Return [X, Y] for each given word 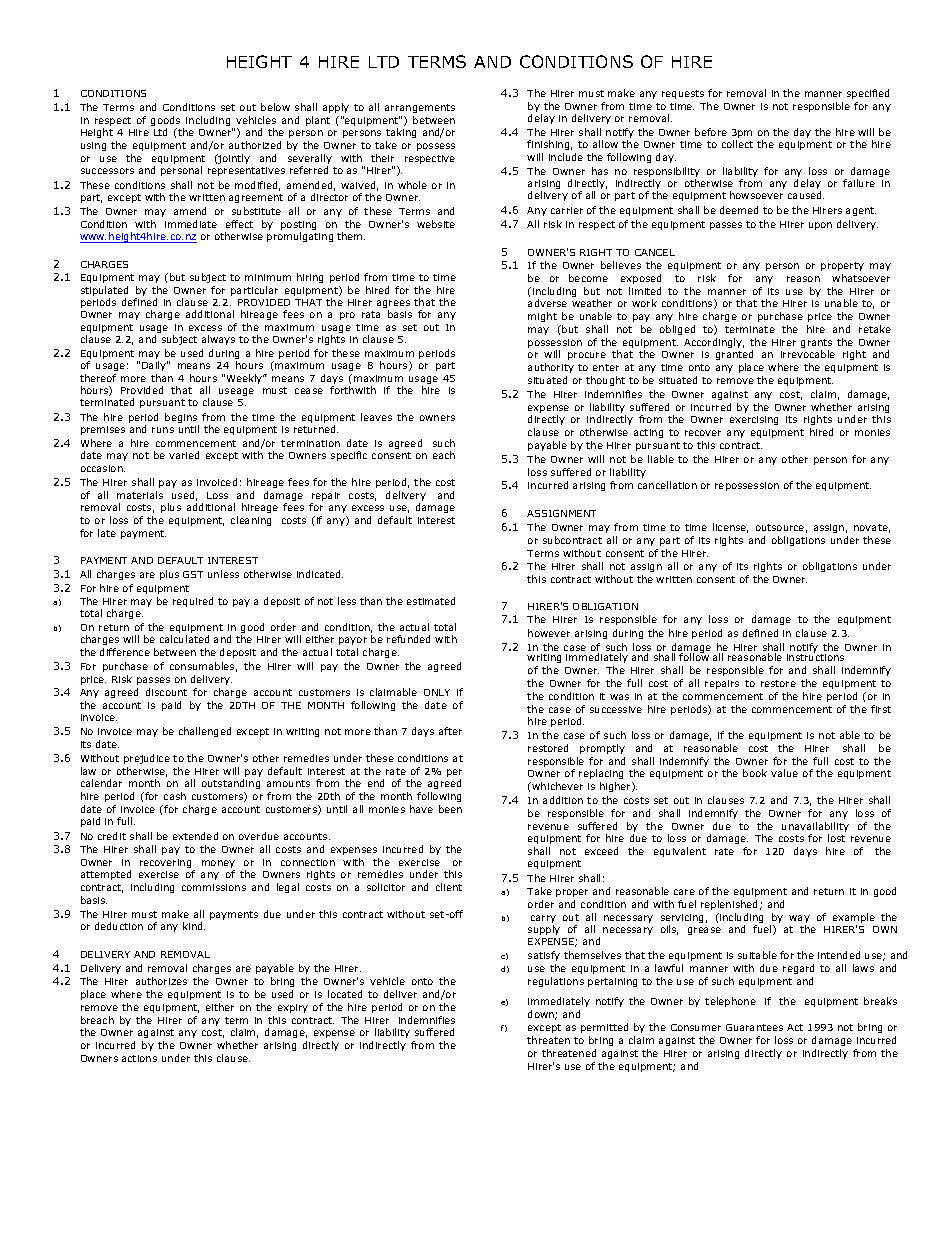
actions [139, 1058]
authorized [255, 145]
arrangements [420, 108]
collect [737, 144]
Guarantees [754, 1027]
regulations [556, 982]
